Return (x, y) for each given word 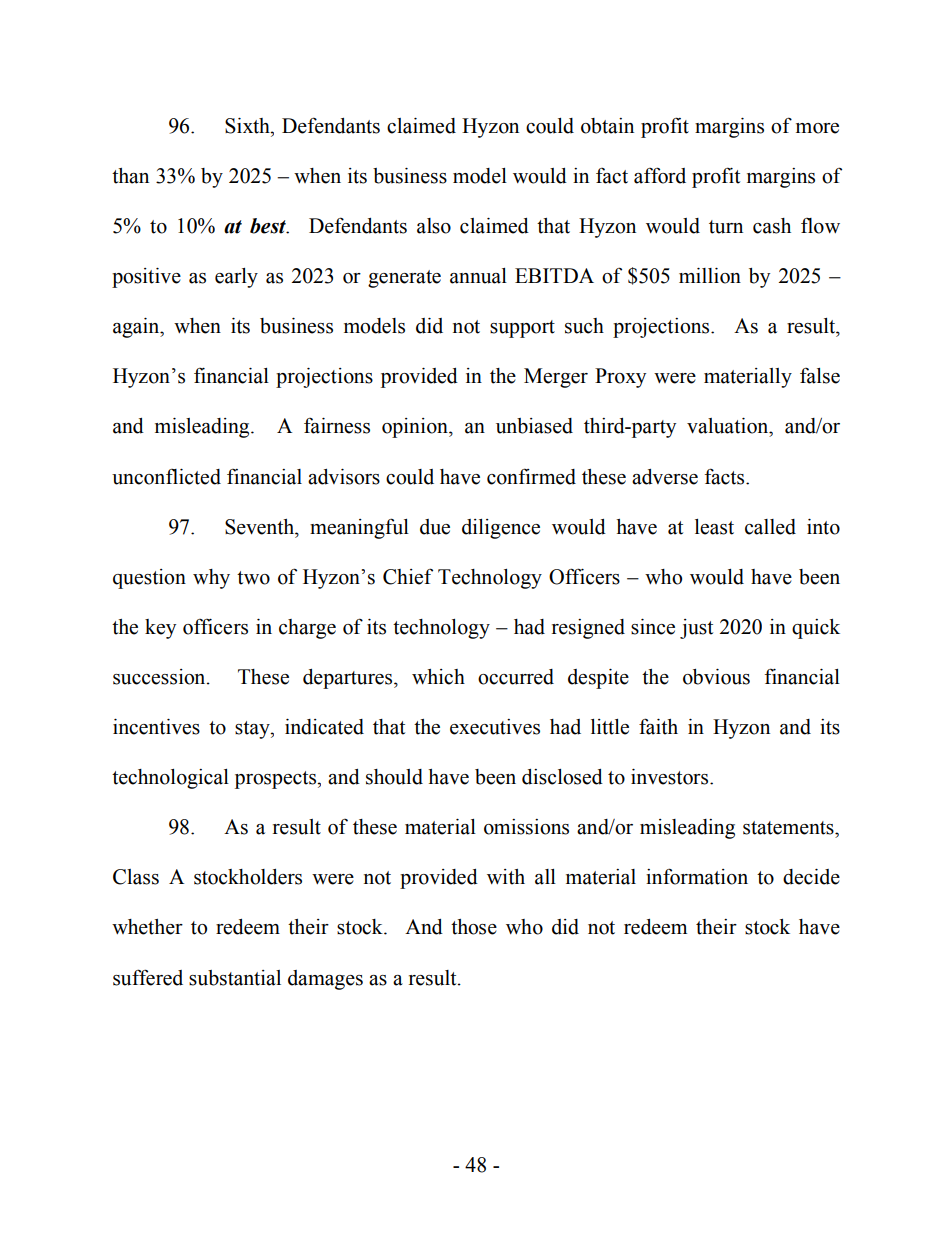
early (236, 278)
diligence (501, 529)
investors (671, 777)
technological (170, 779)
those (474, 927)
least (714, 527)
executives (495, 727)
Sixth (248, 126)
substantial (235, 978)
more (817, 128)
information (697, 876)
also (434, 226)
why (211, 579)
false (820, 376)
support (522, 329)
